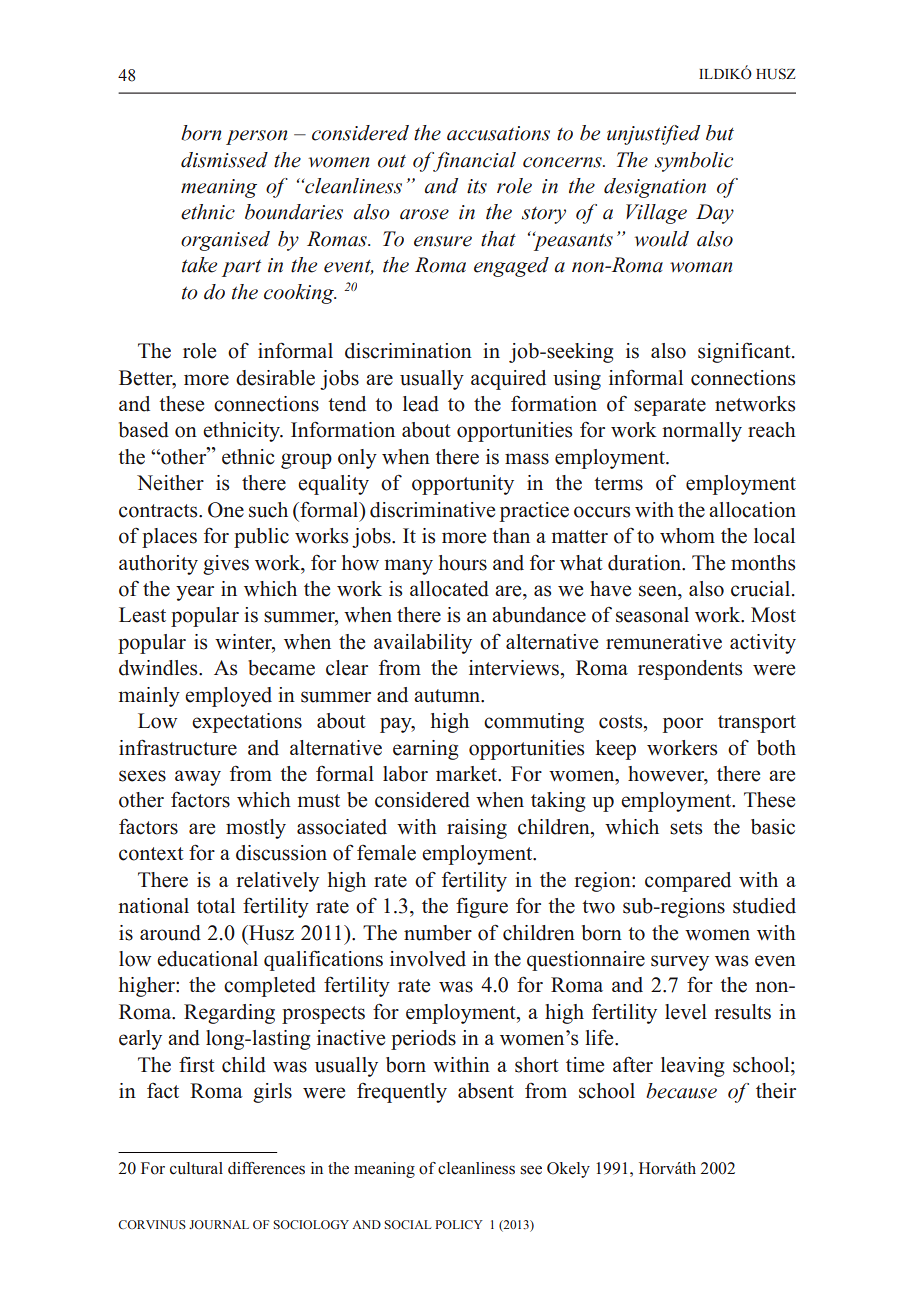 This screenshot has width=924, height=1311. What do you see at coordinates (224, 160) in the screenshot?
I see `dismissed` at bounding box center [224, 160].
